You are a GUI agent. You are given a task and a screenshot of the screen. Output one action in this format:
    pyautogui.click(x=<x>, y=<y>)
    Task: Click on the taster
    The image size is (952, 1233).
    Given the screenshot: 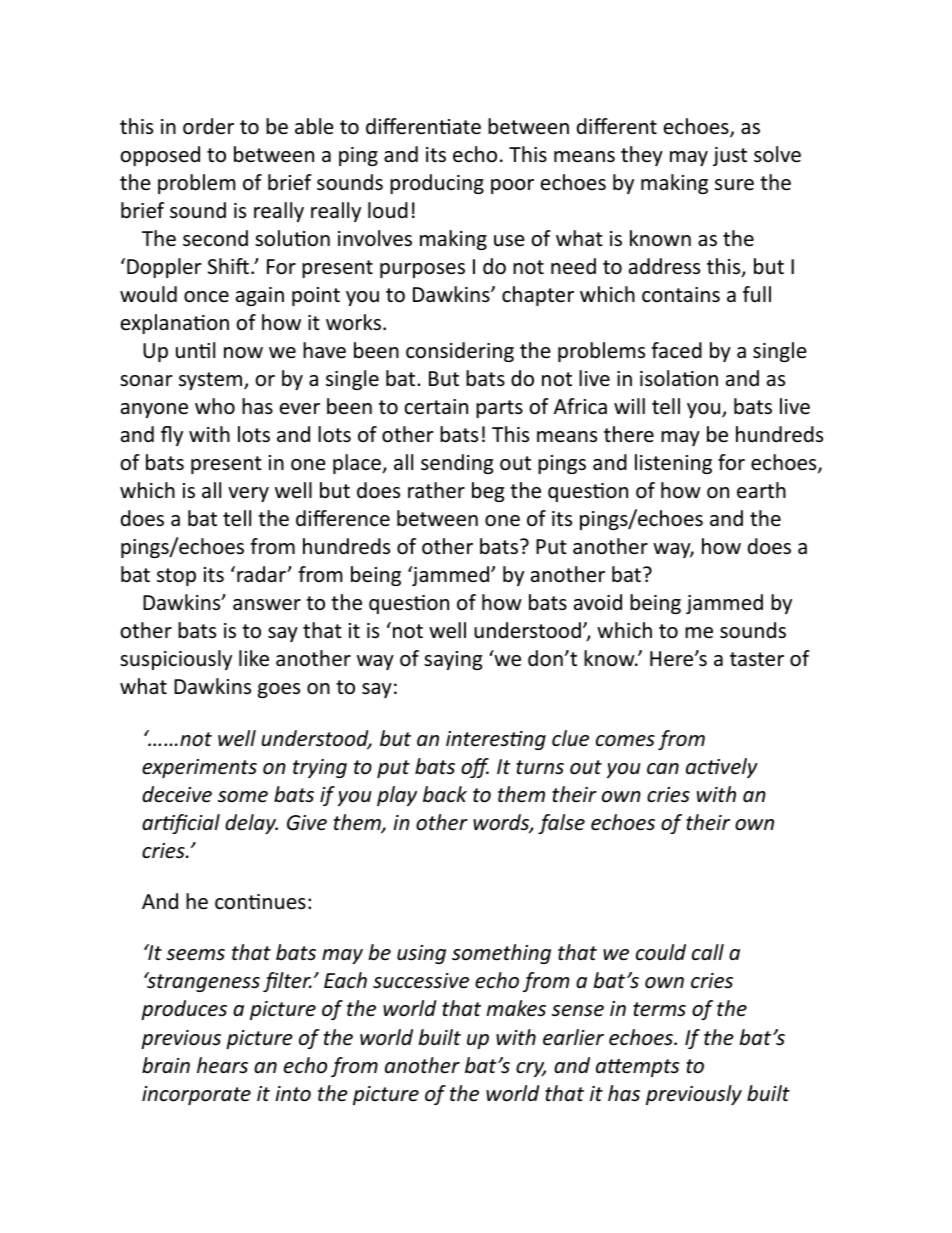 What is the action you would take?
    pyautogui.click(x=757, y=659)
